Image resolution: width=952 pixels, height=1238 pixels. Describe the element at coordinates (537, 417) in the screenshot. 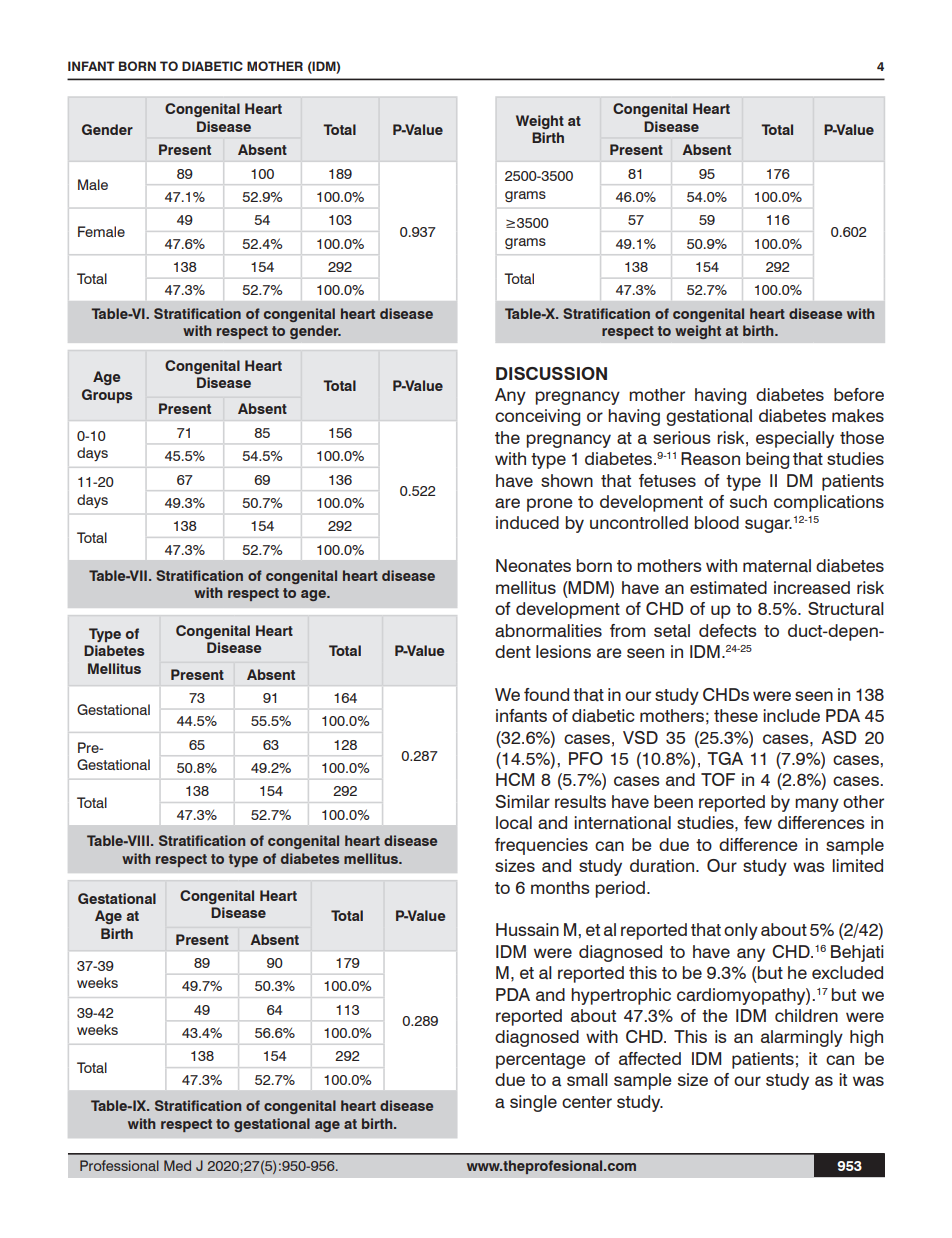

I see `conceiving` at that location.
